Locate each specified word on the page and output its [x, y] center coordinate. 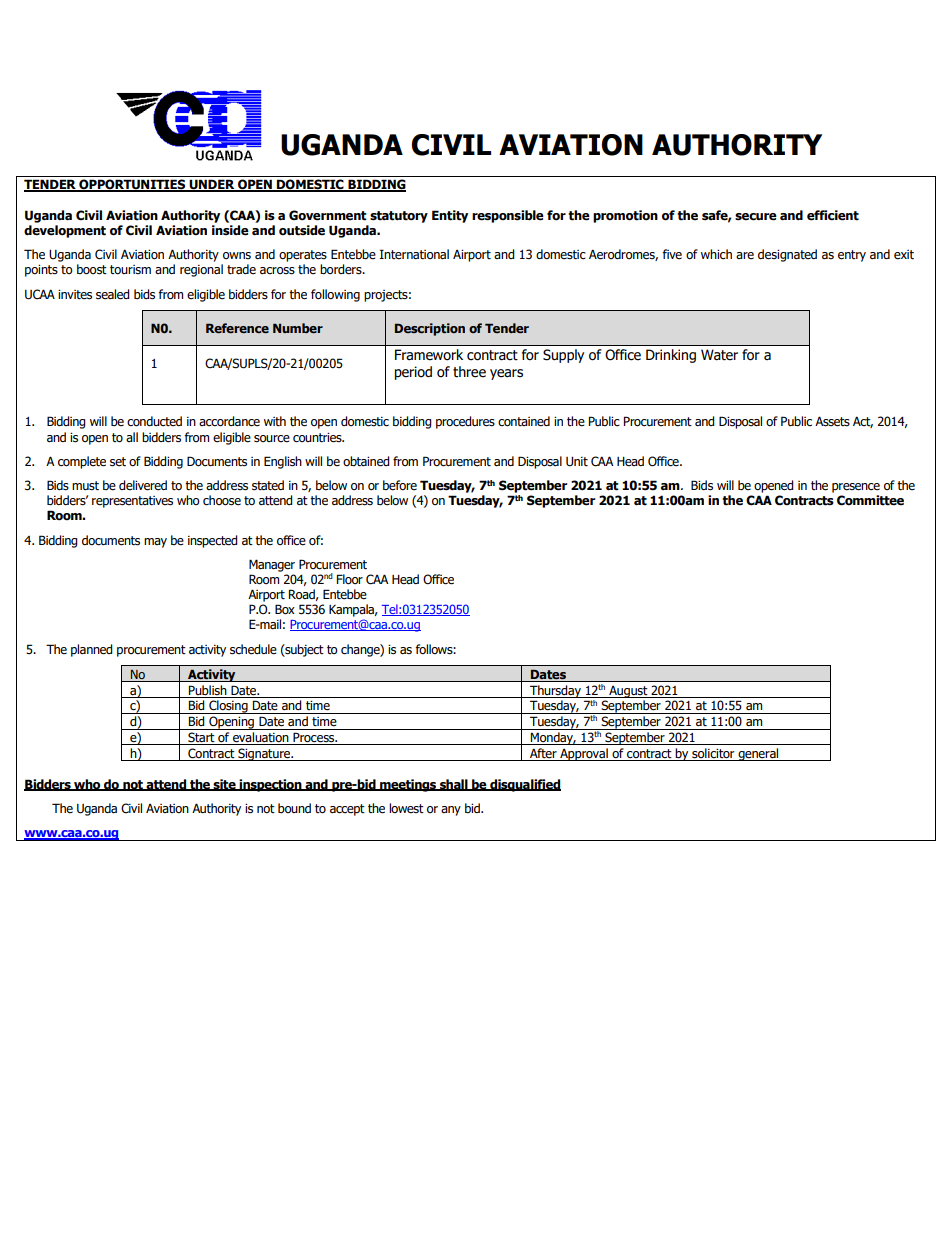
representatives [132, 502]
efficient [833, 215]
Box [285, 609]
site [225, 785]
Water [719, 355]
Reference [237, 328]
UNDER [212, 185]
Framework [429, 355]
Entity [450, 216]
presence [856, 488]
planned [92, 650]
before [400, 485]
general [758, 754]
